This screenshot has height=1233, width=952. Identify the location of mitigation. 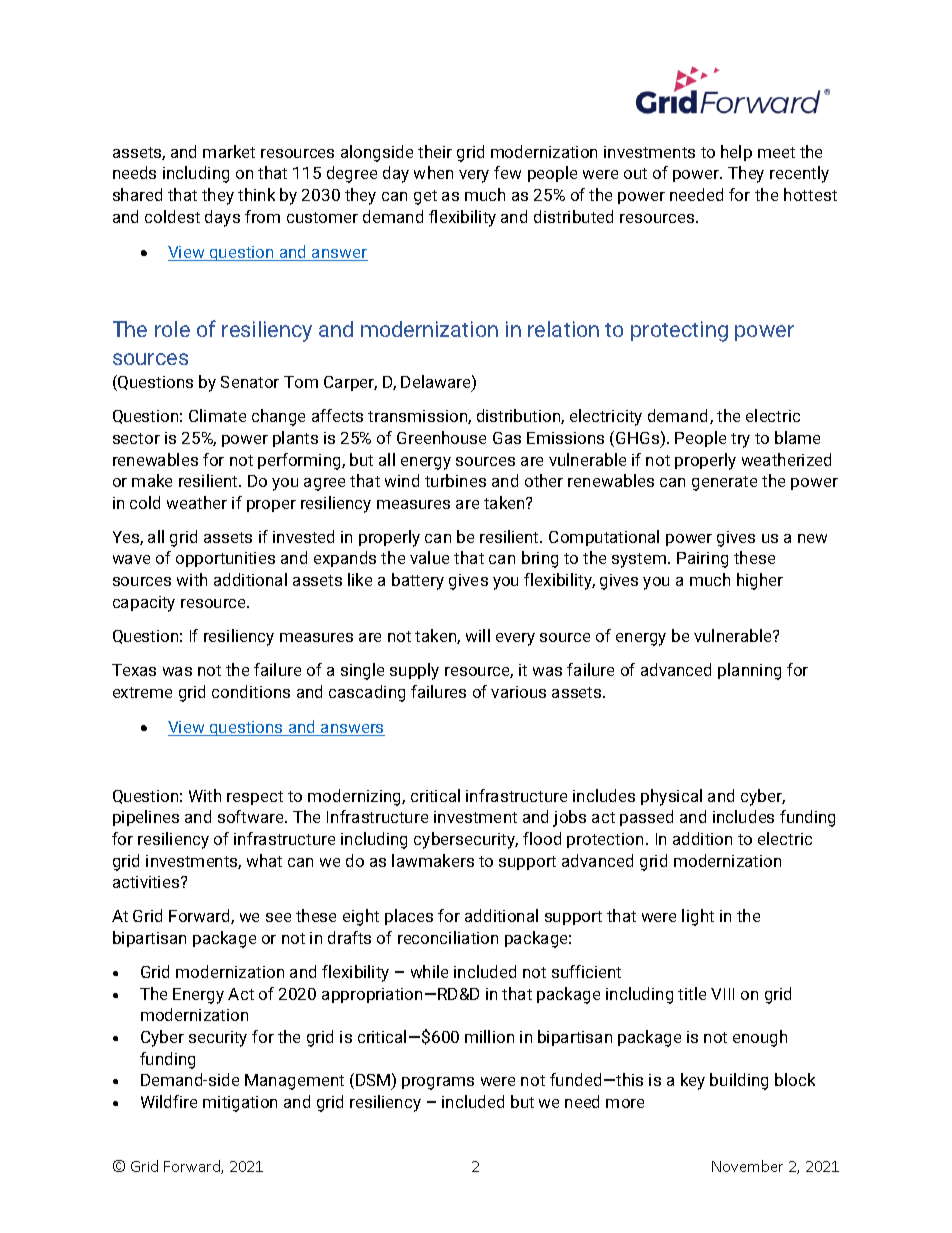
(240, 1104).
